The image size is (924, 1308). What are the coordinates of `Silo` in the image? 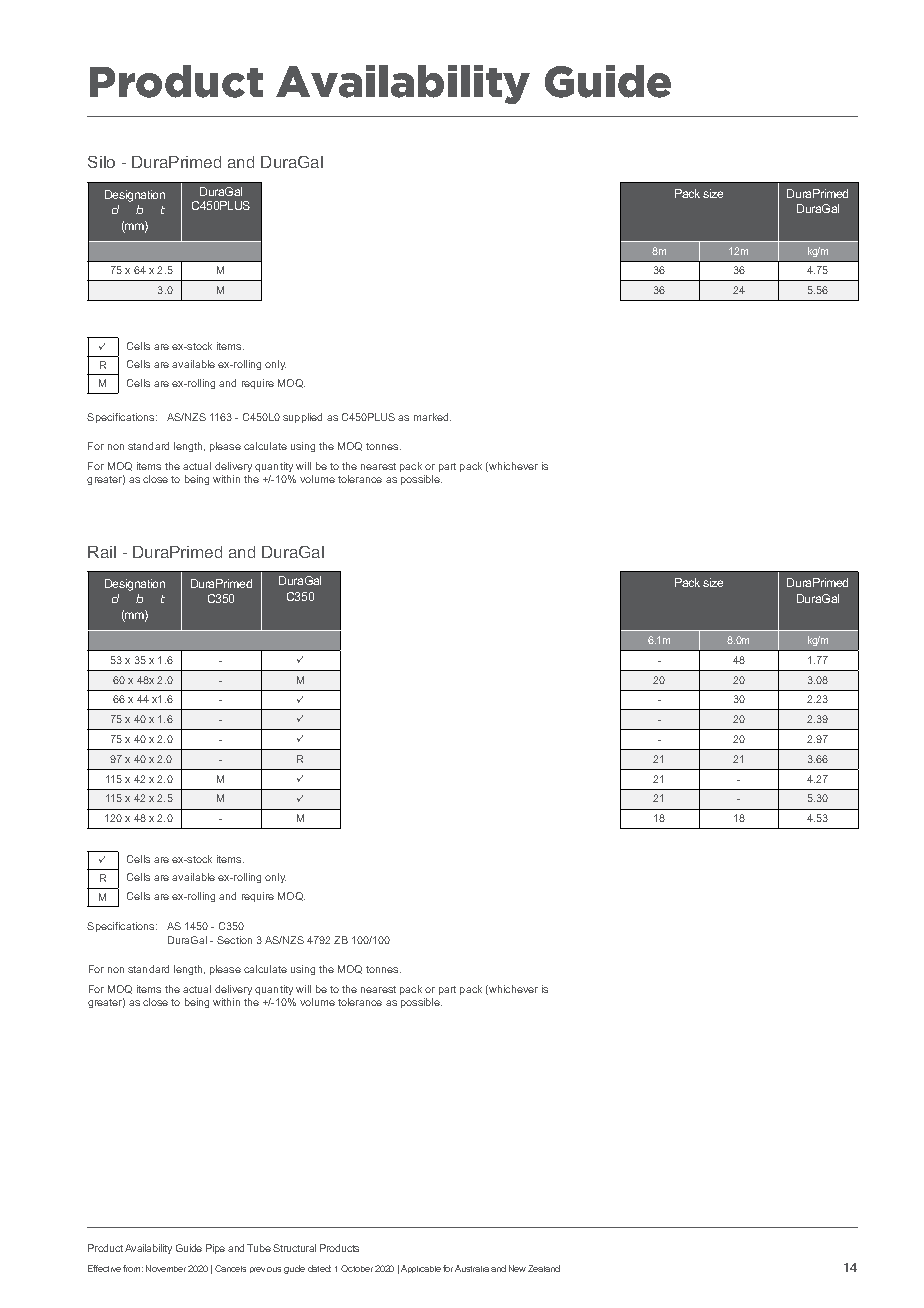 It's located at (101, 162).
